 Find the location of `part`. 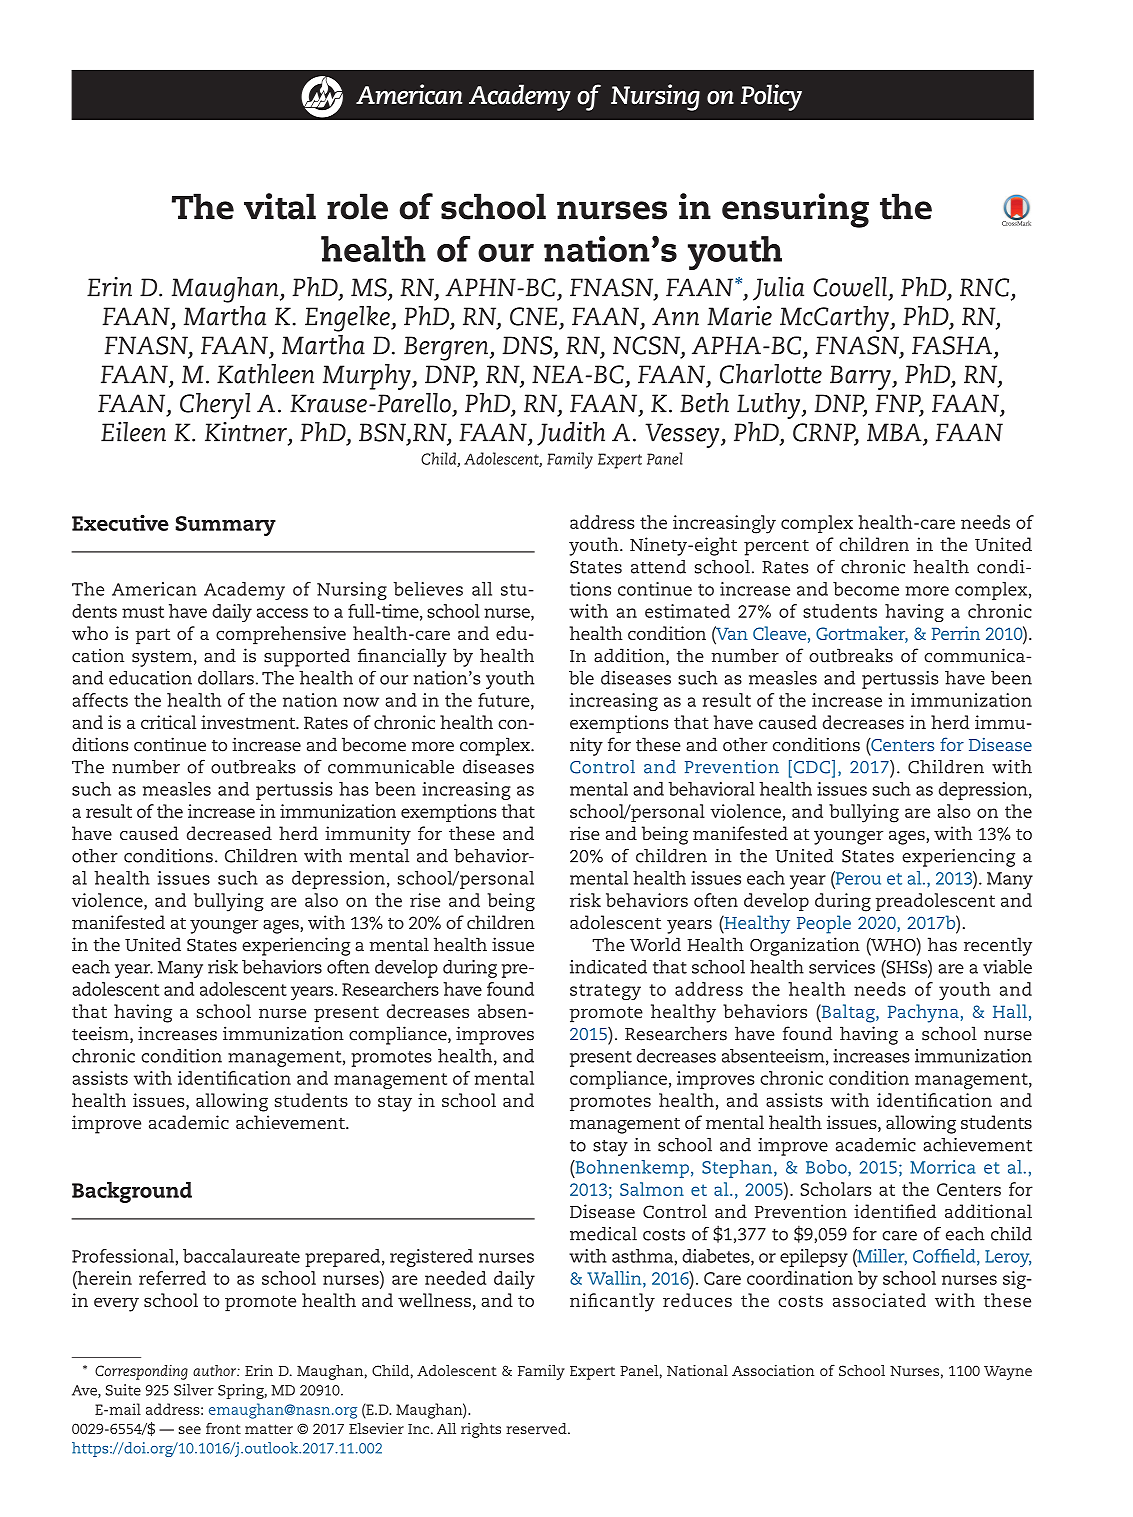

part is located at coordinates (152, 636).
